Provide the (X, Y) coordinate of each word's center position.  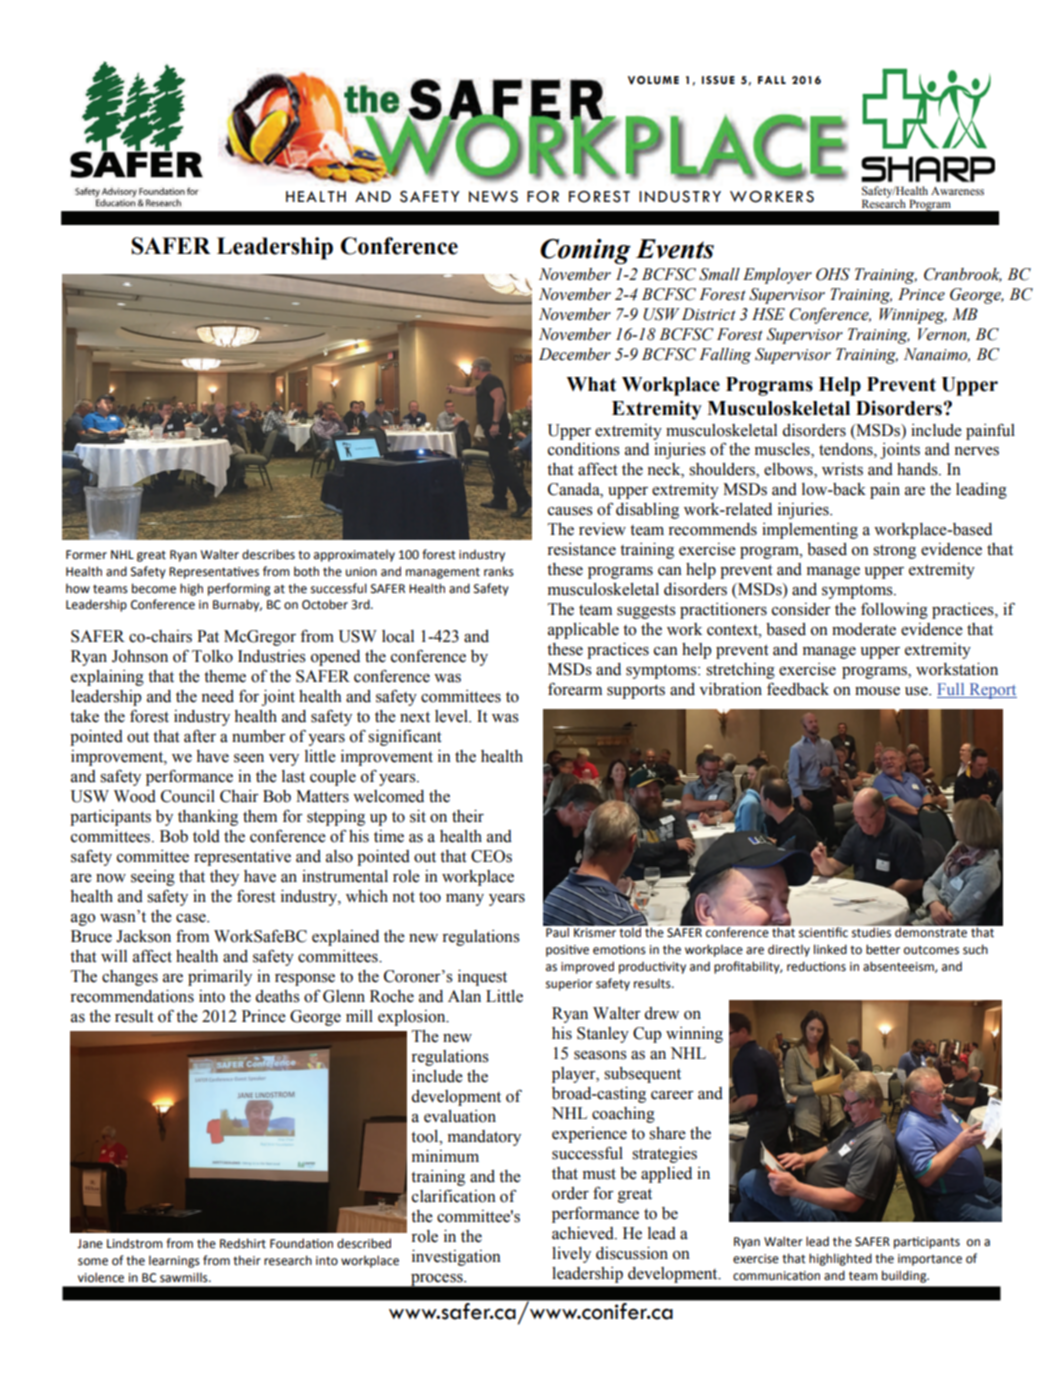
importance (930, 1260)
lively (571, 1255)
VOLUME (653, 80)
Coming (585, 251)
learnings (174, 1261)
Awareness (957, 191)
